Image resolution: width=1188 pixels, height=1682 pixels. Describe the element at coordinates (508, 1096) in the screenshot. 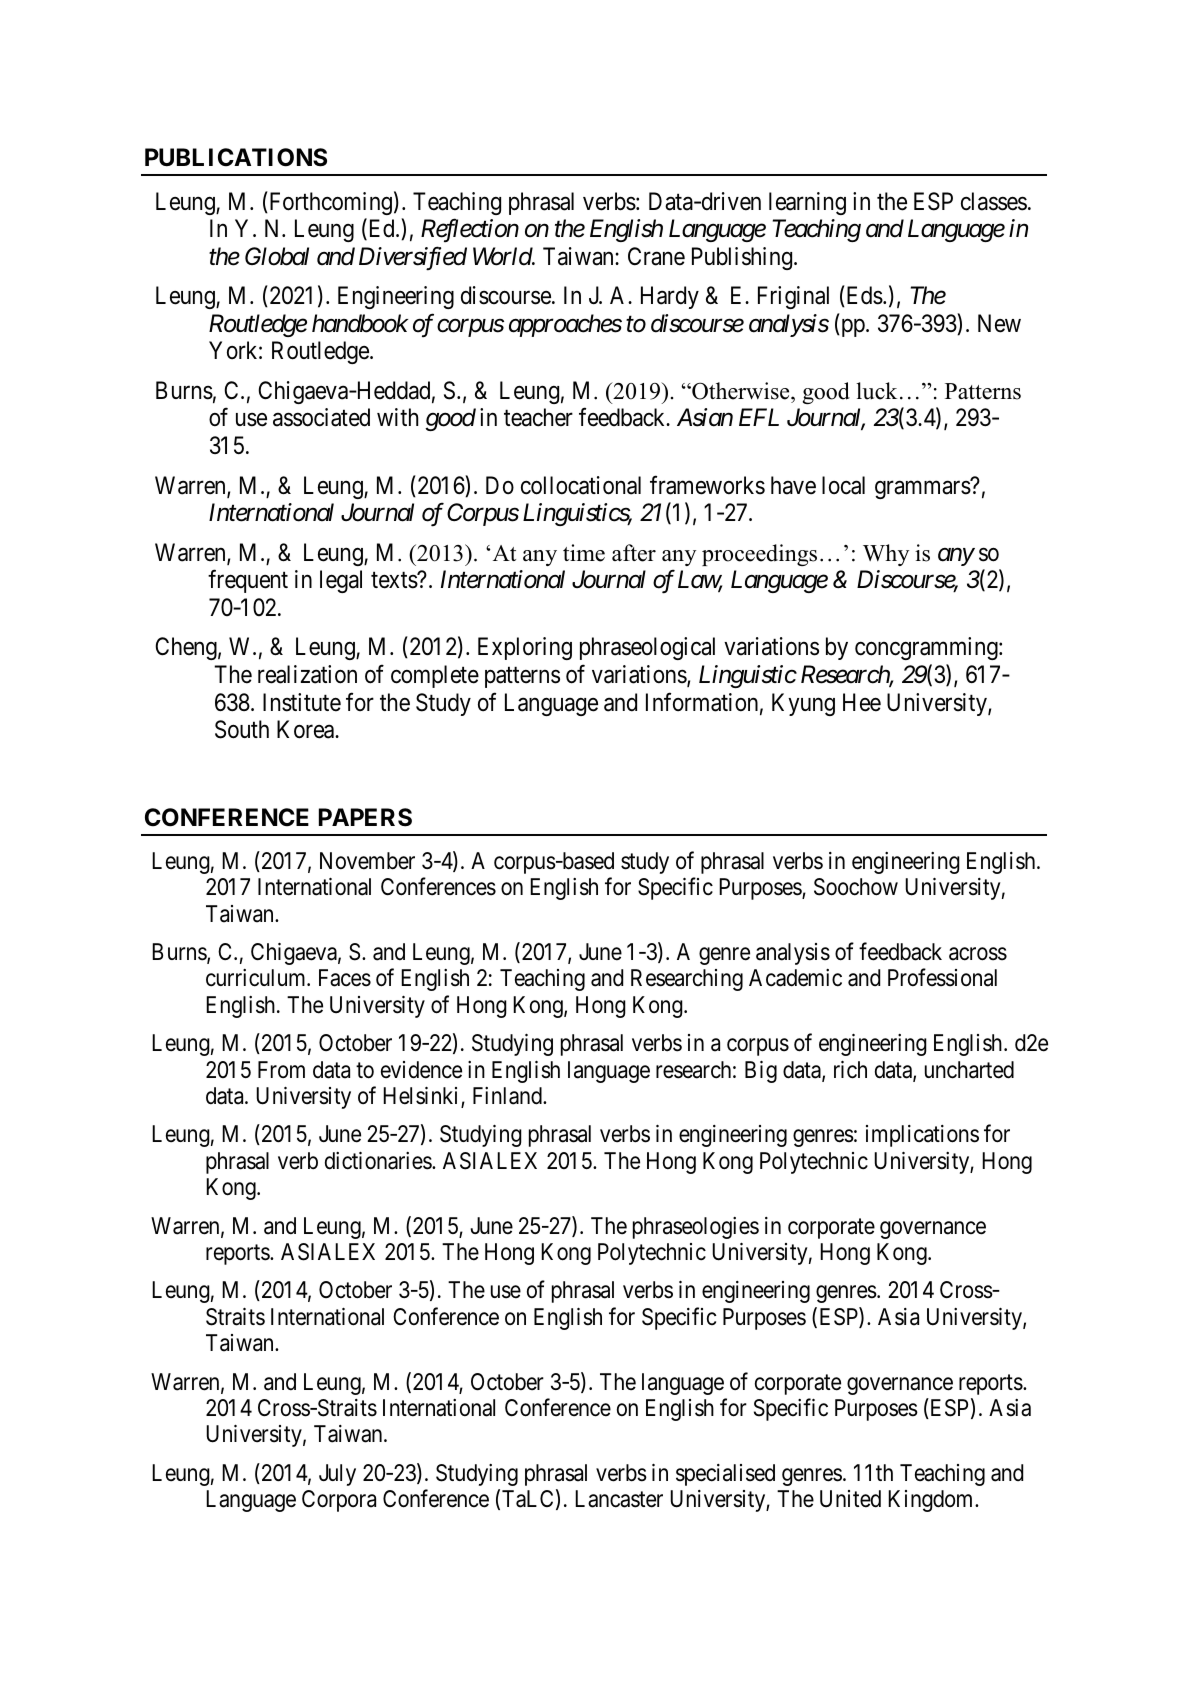

I see `Finland` at that location.
